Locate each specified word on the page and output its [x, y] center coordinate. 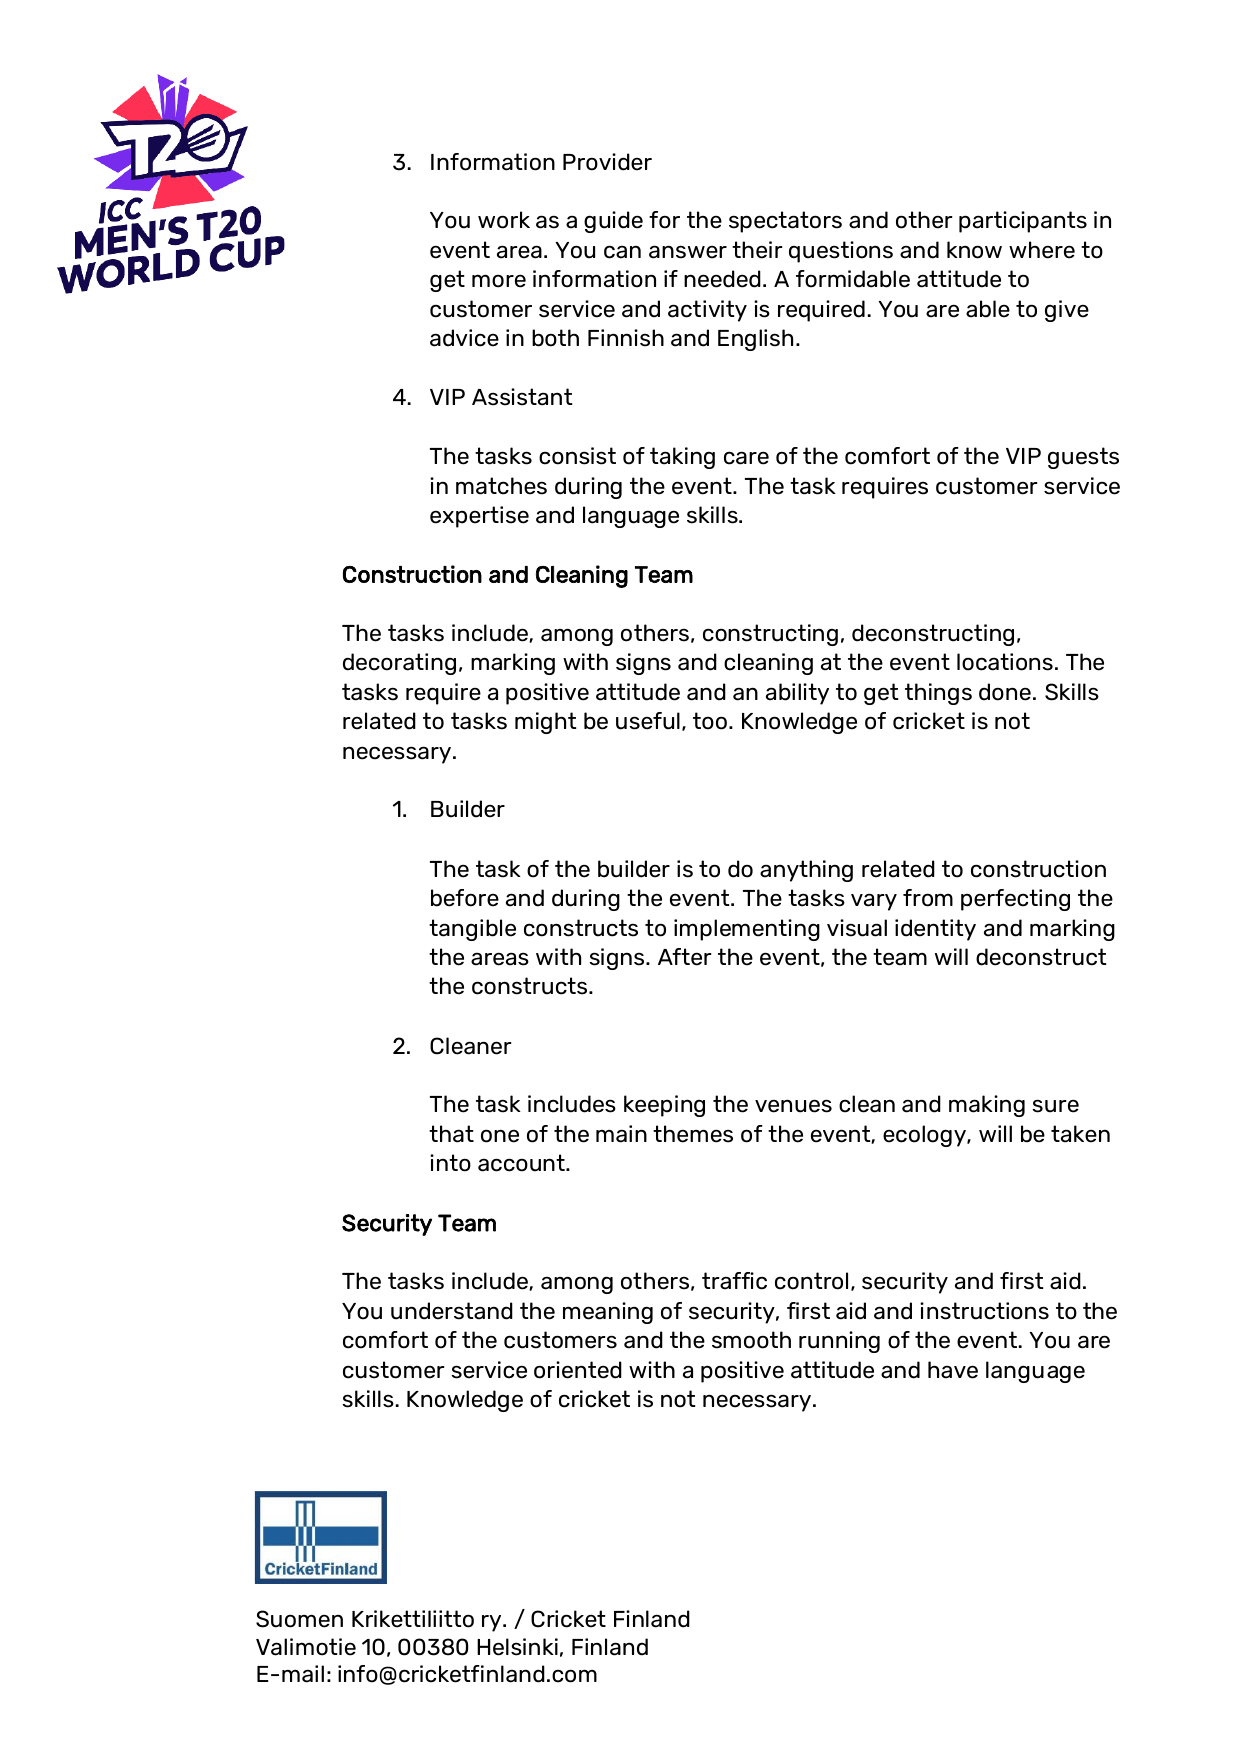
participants [1023, 222]
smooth [751, 1340]
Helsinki [517, 1647]
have [953, 1370]
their [757, 250]
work [504, 220]
